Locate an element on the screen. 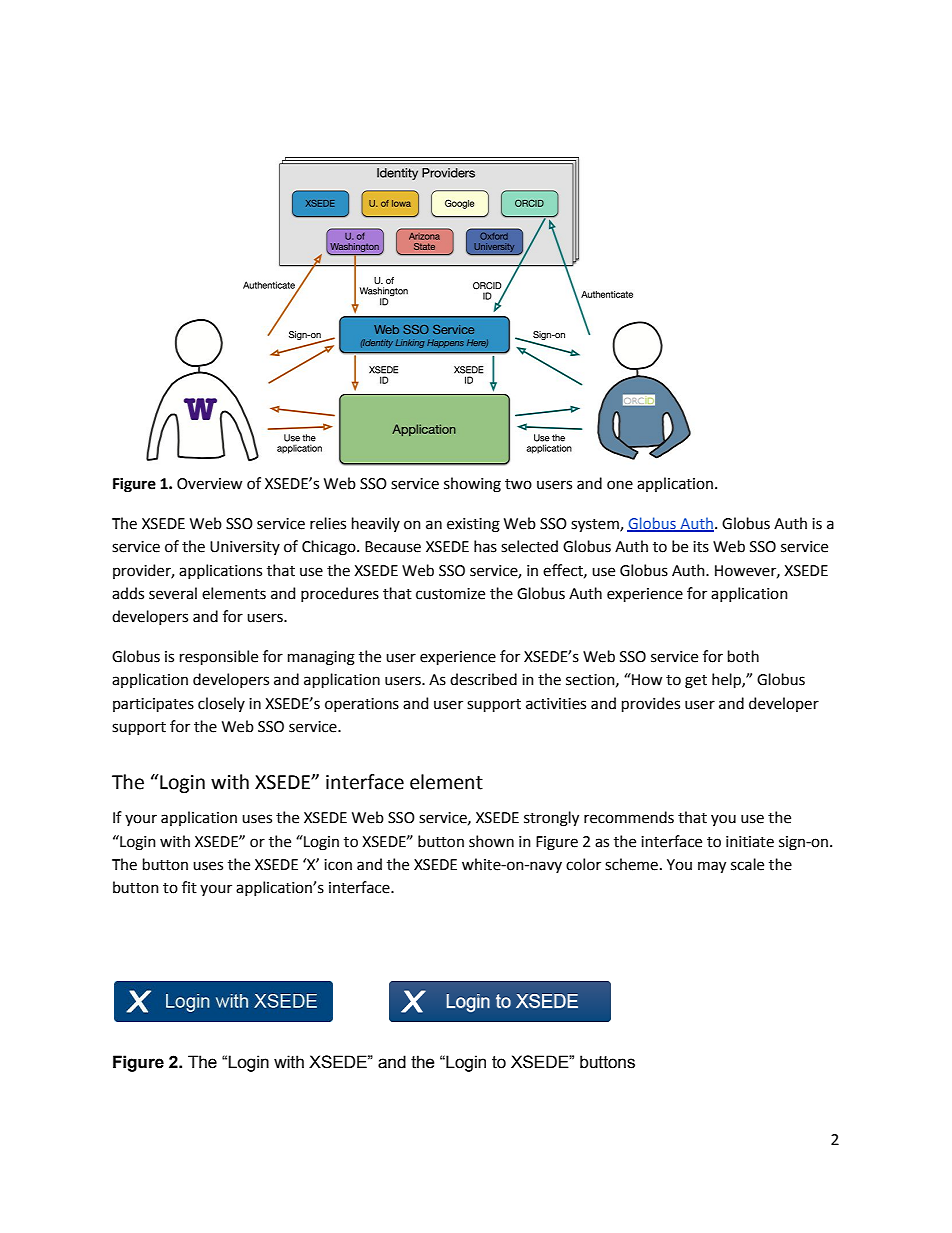 The image size is (952, 1233). showing is located at coordinates (472, 485).
